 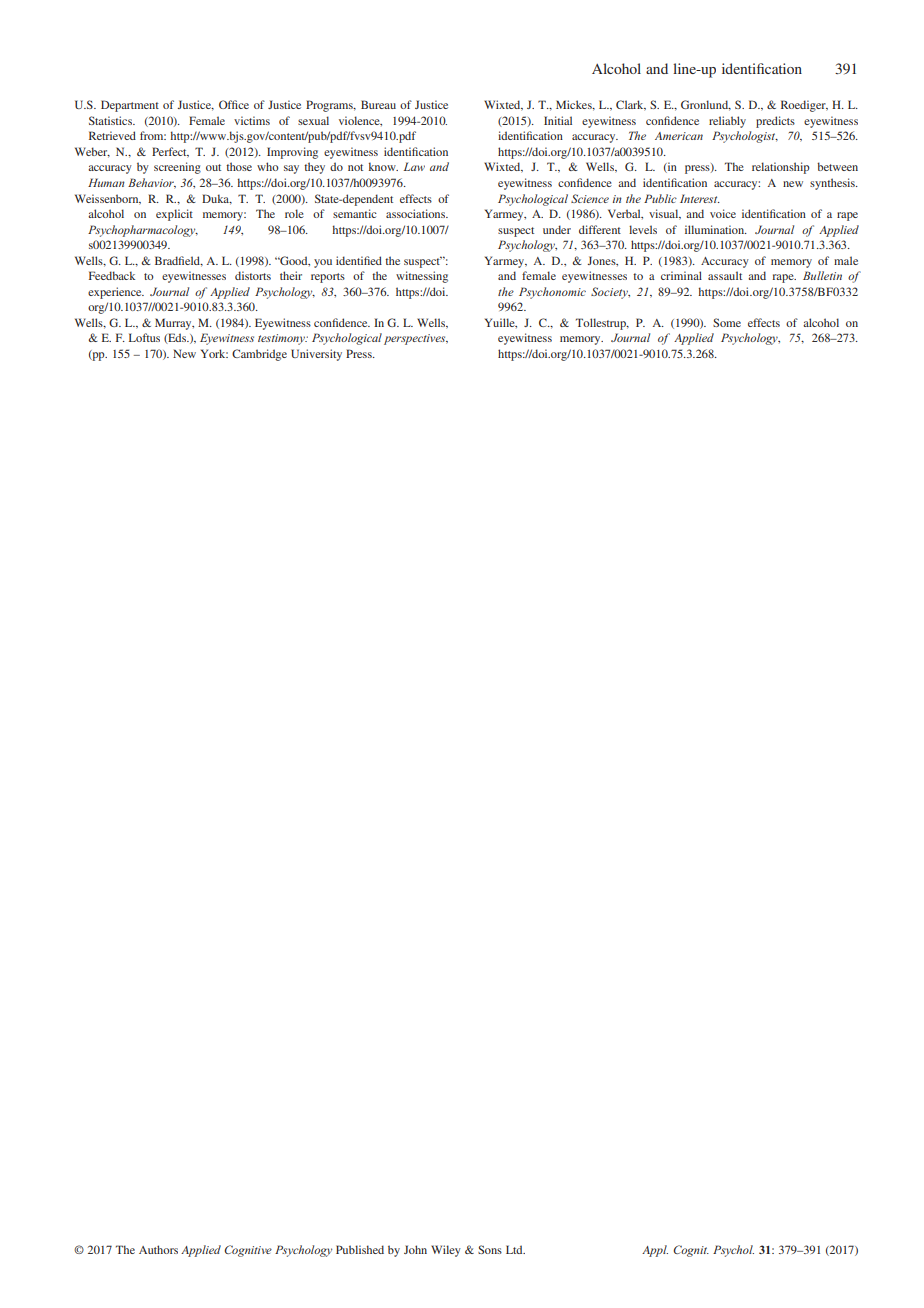 What do you see at coordinates (490, 1249) in the page?
I see `Sons` at bounding box center [490, 1249].
